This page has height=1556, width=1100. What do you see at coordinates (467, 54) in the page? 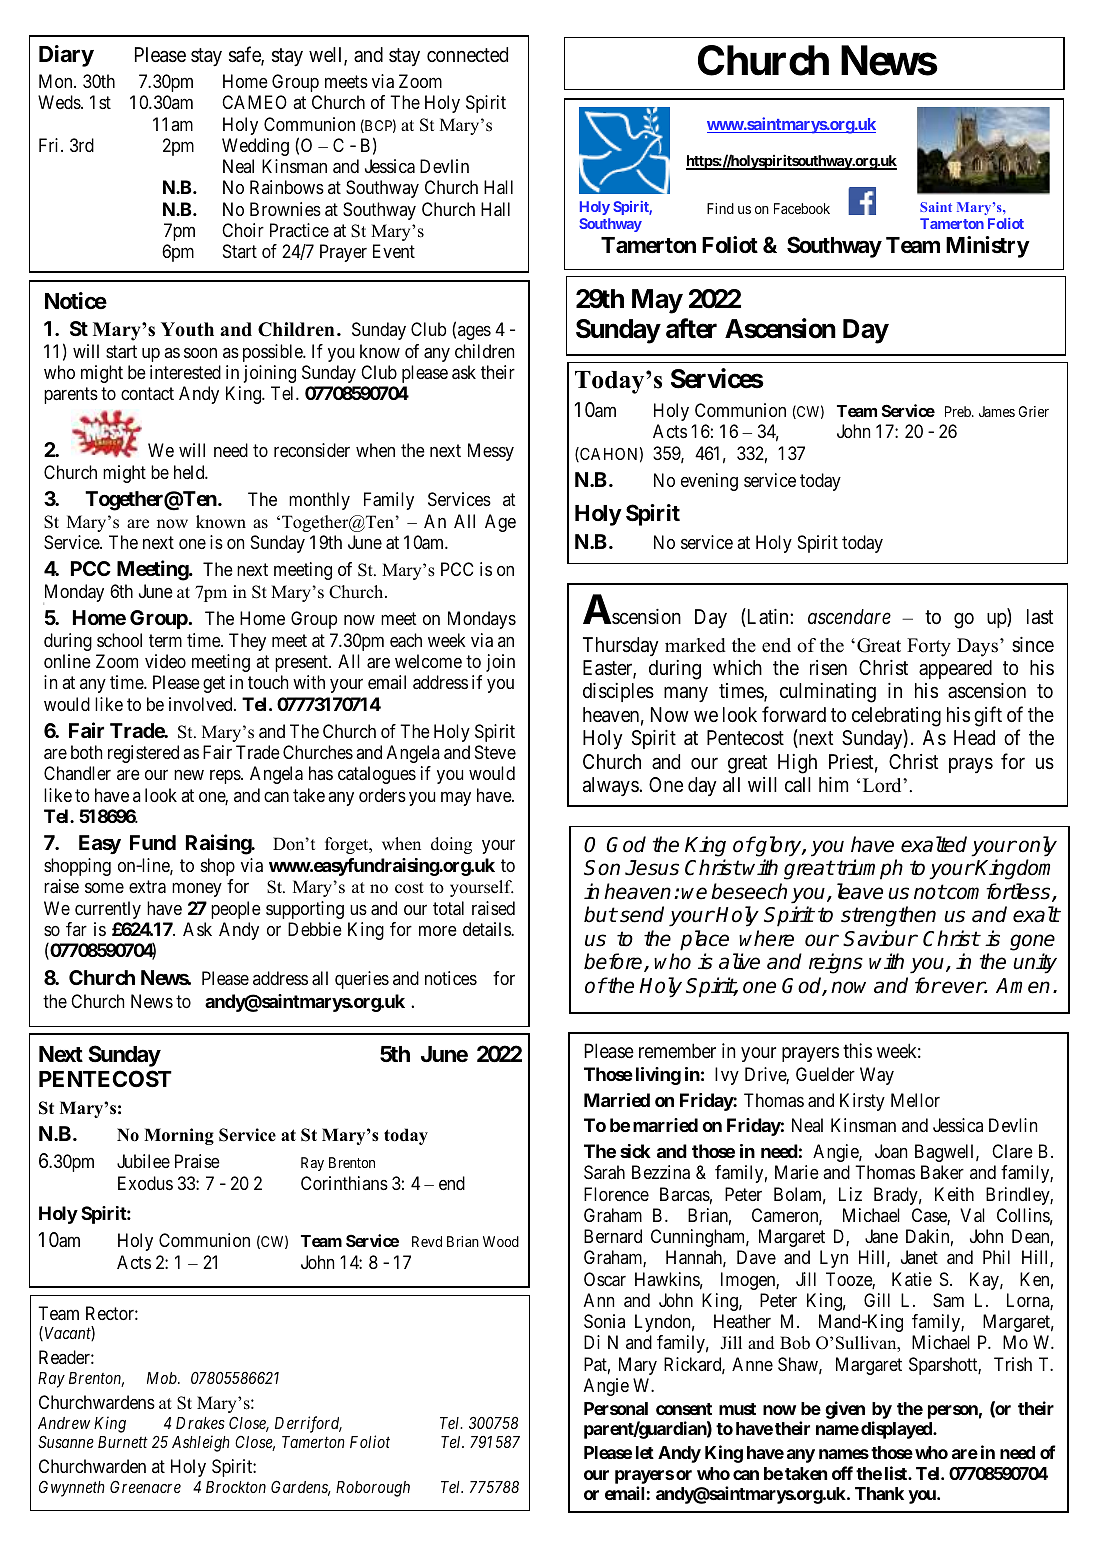
I see `connected` at bounding box center [467, 54].
